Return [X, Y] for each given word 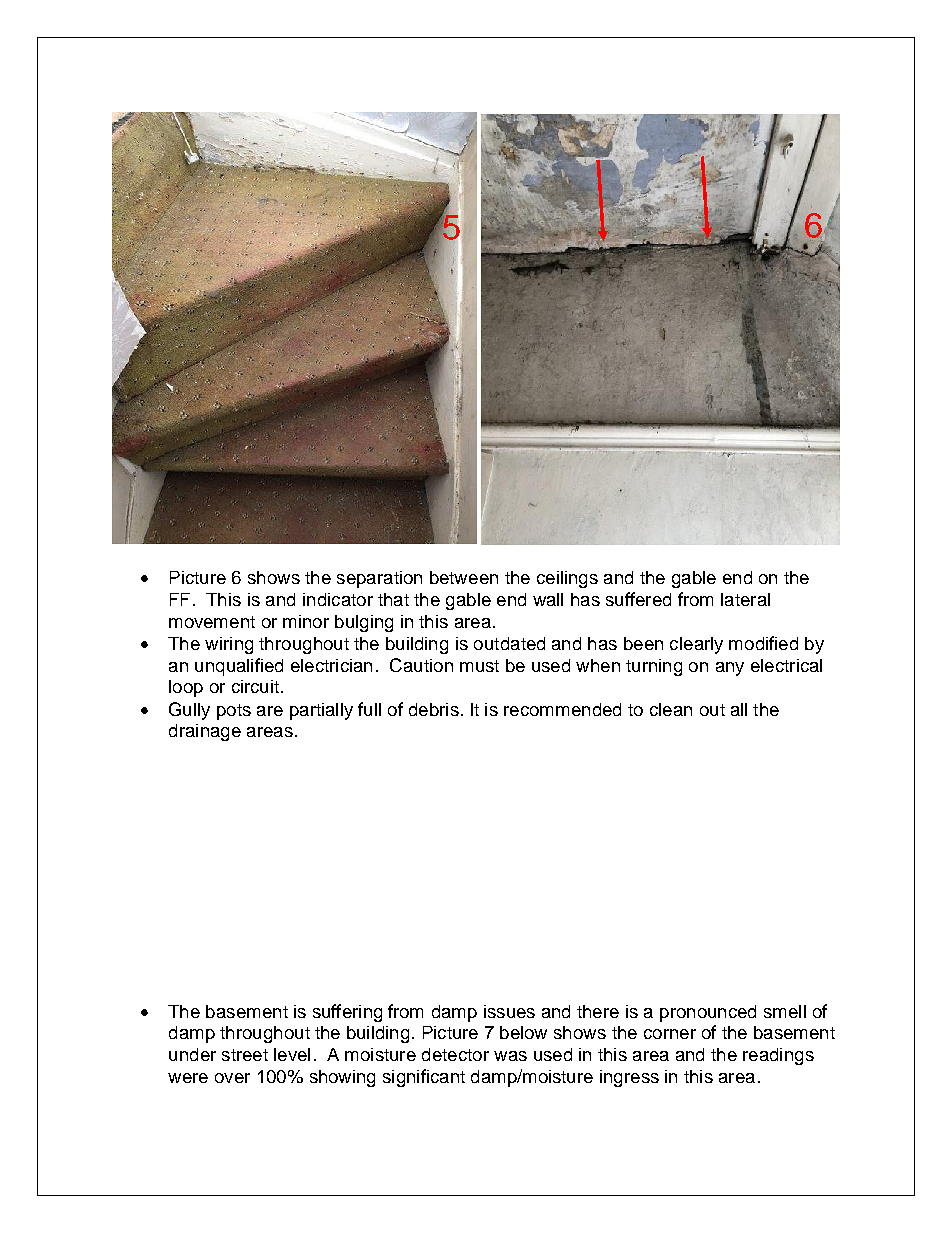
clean [671, 709]
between [464, 577]
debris [434, 709]
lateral [745, 599]
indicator [338, 599]
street [245, 1055]
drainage [205, 732]
